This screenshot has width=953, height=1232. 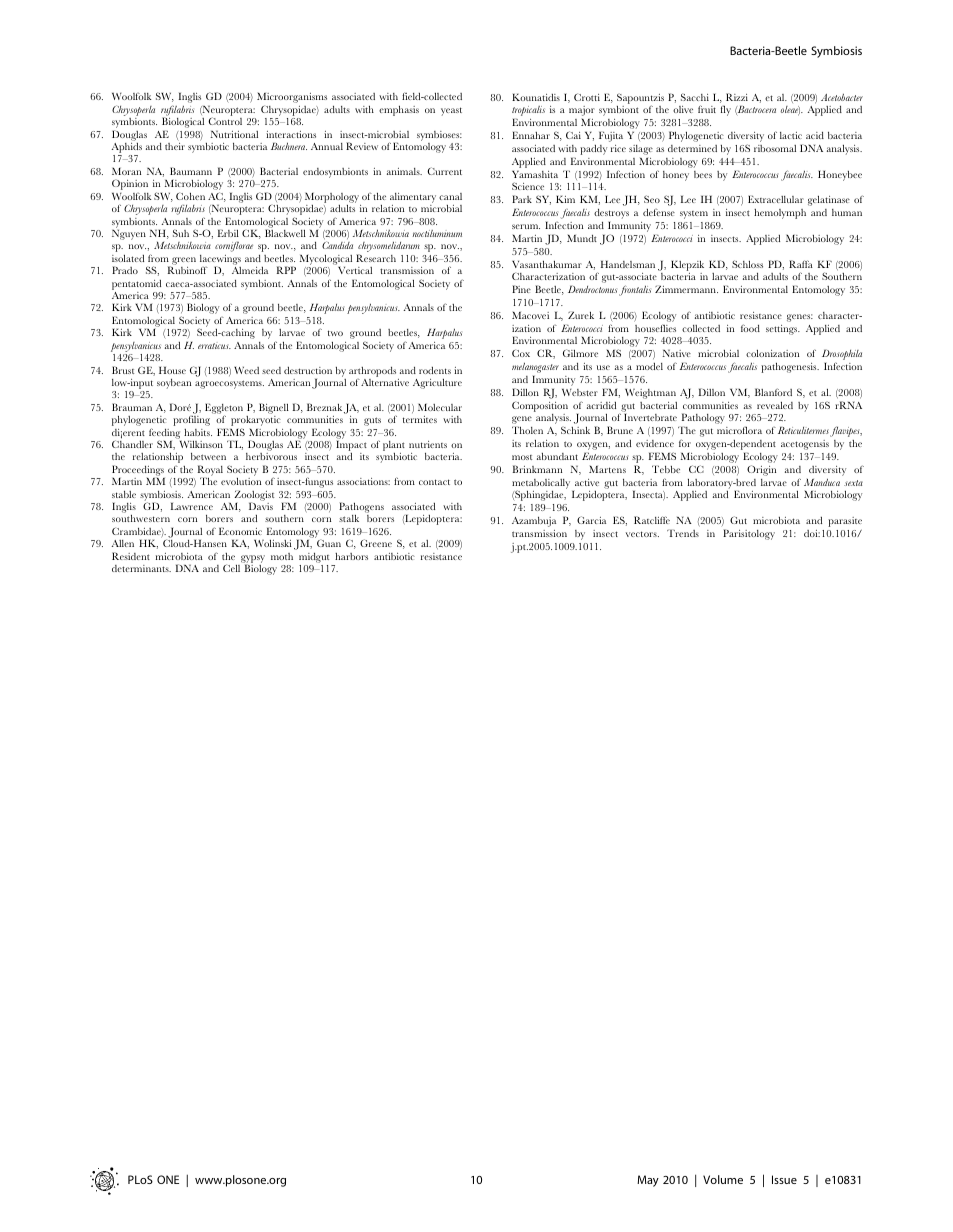 I want to click on vectors, so click(x=642, y=534).
